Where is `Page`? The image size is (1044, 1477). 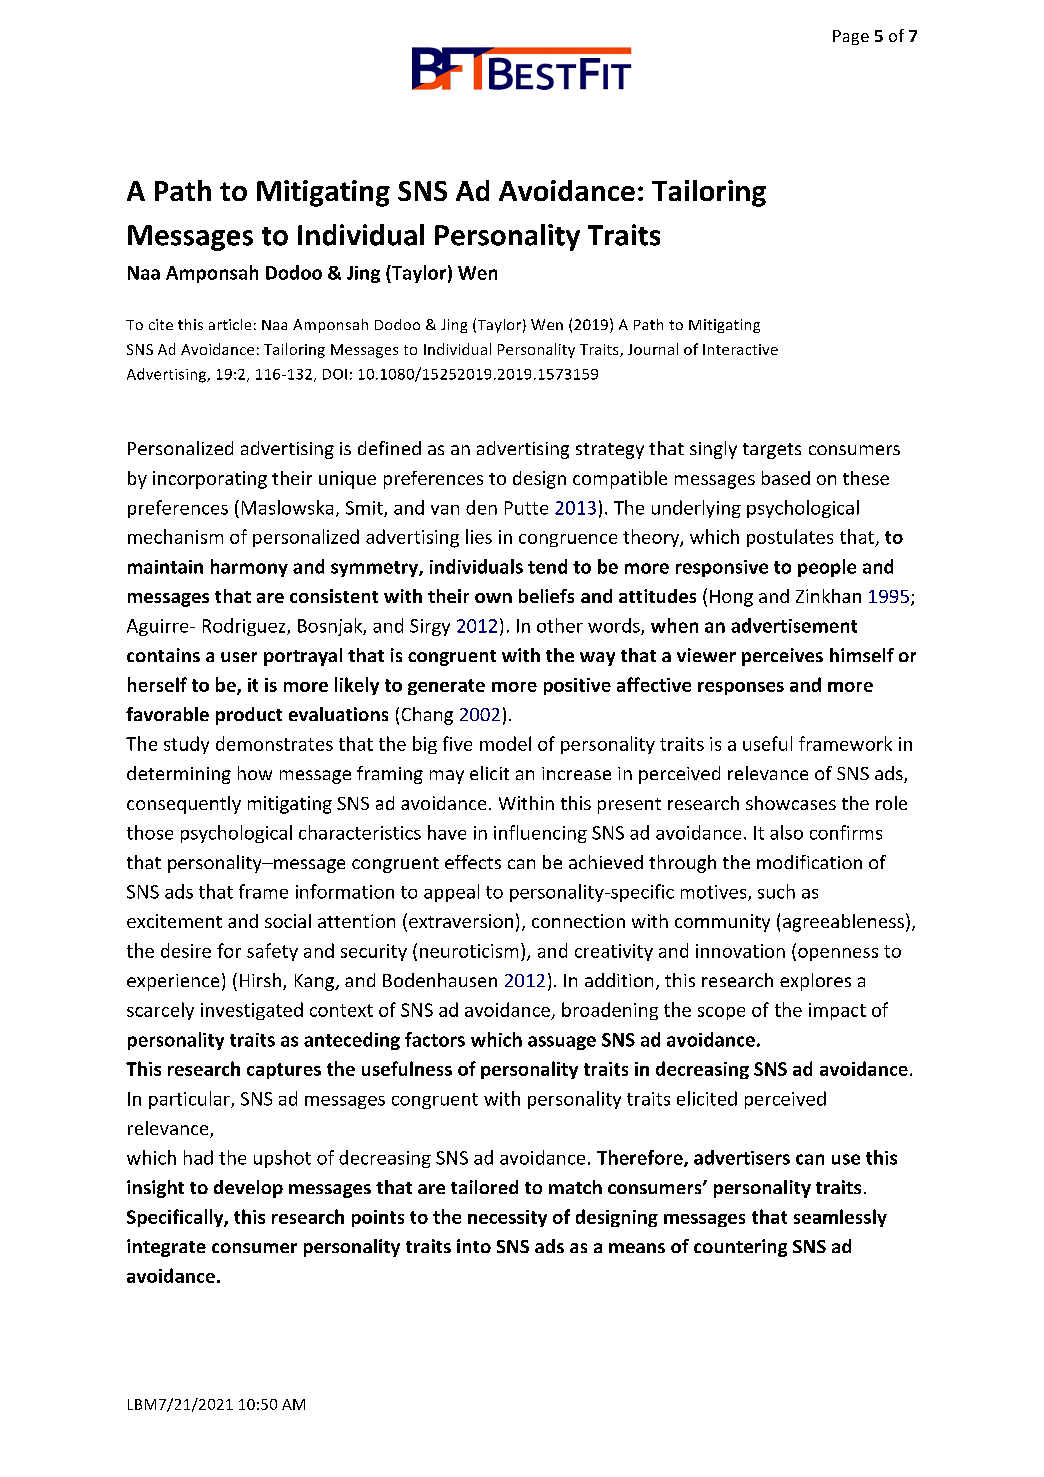
Page is located at coordinates (851, 37).
